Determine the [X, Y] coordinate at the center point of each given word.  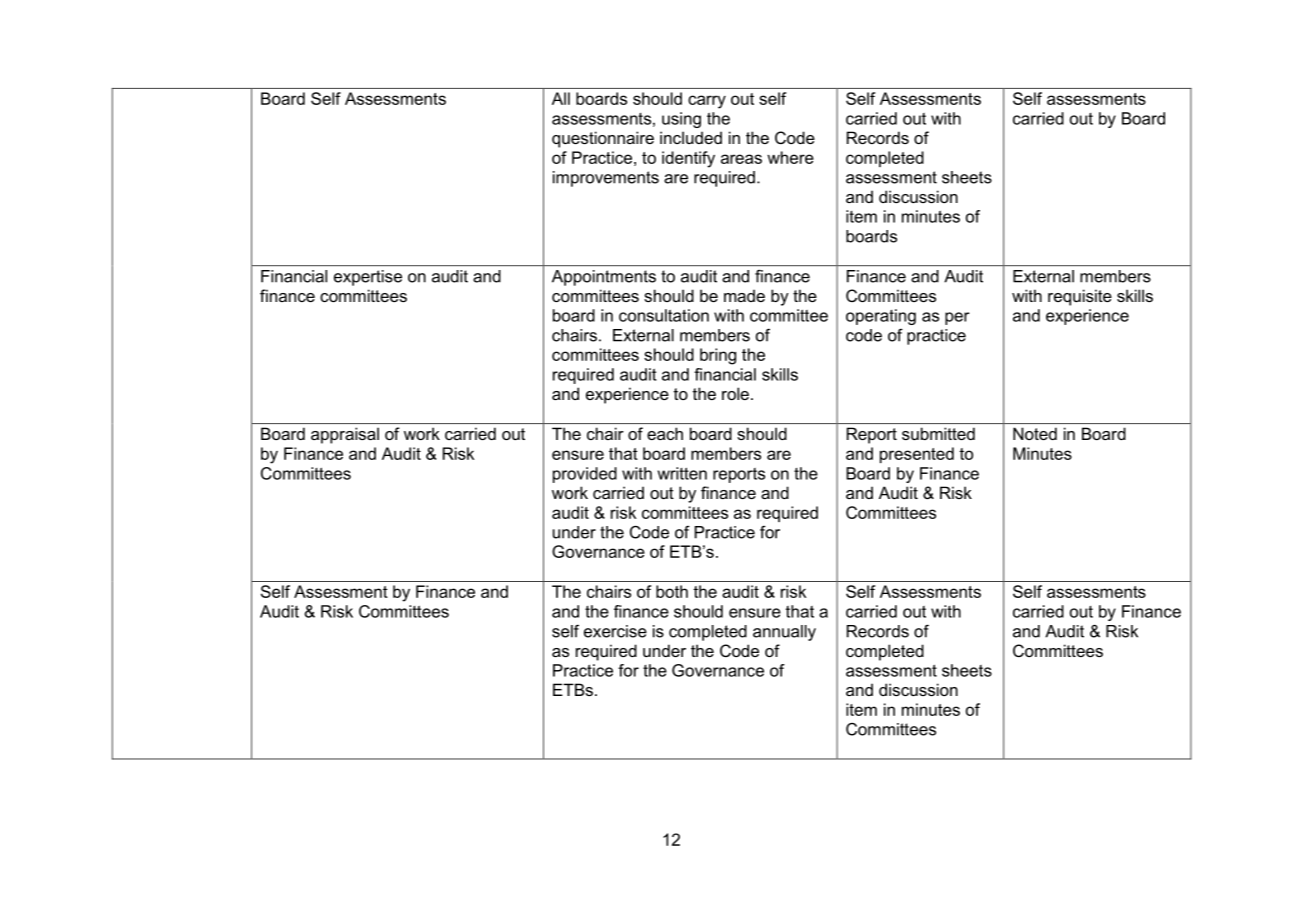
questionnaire [603, 139]
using [681, 120]
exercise [615, 631]
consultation [664, 315]
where [790, 157]
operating [881, 317]
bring [718, 356]
